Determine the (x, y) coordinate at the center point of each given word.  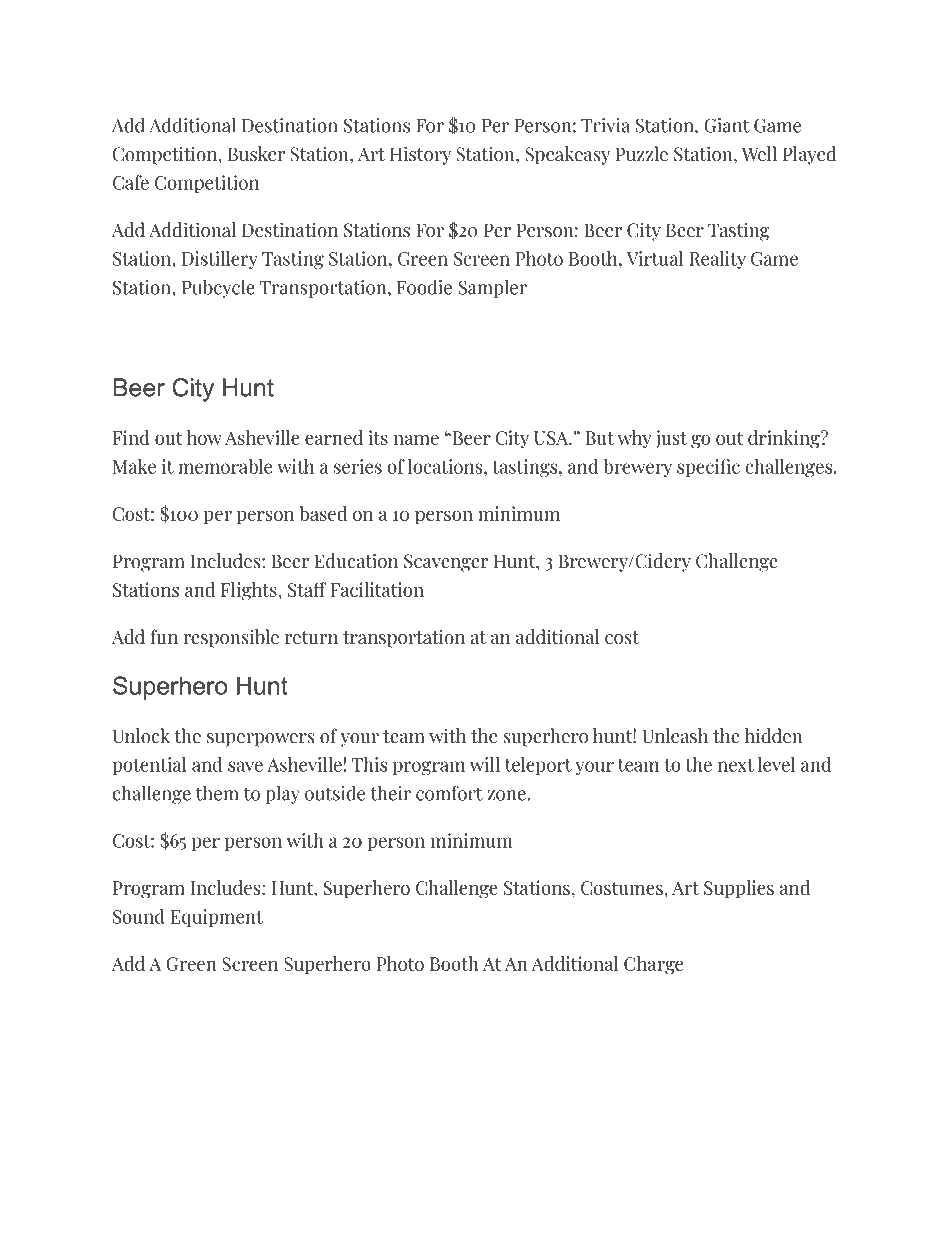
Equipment (217, 918)
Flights (250, 591)
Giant (727, 125)
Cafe (131, 182)
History (420, 155)
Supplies (739, 889)
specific (708, 468)
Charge (653, 965)
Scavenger (446, 563)
